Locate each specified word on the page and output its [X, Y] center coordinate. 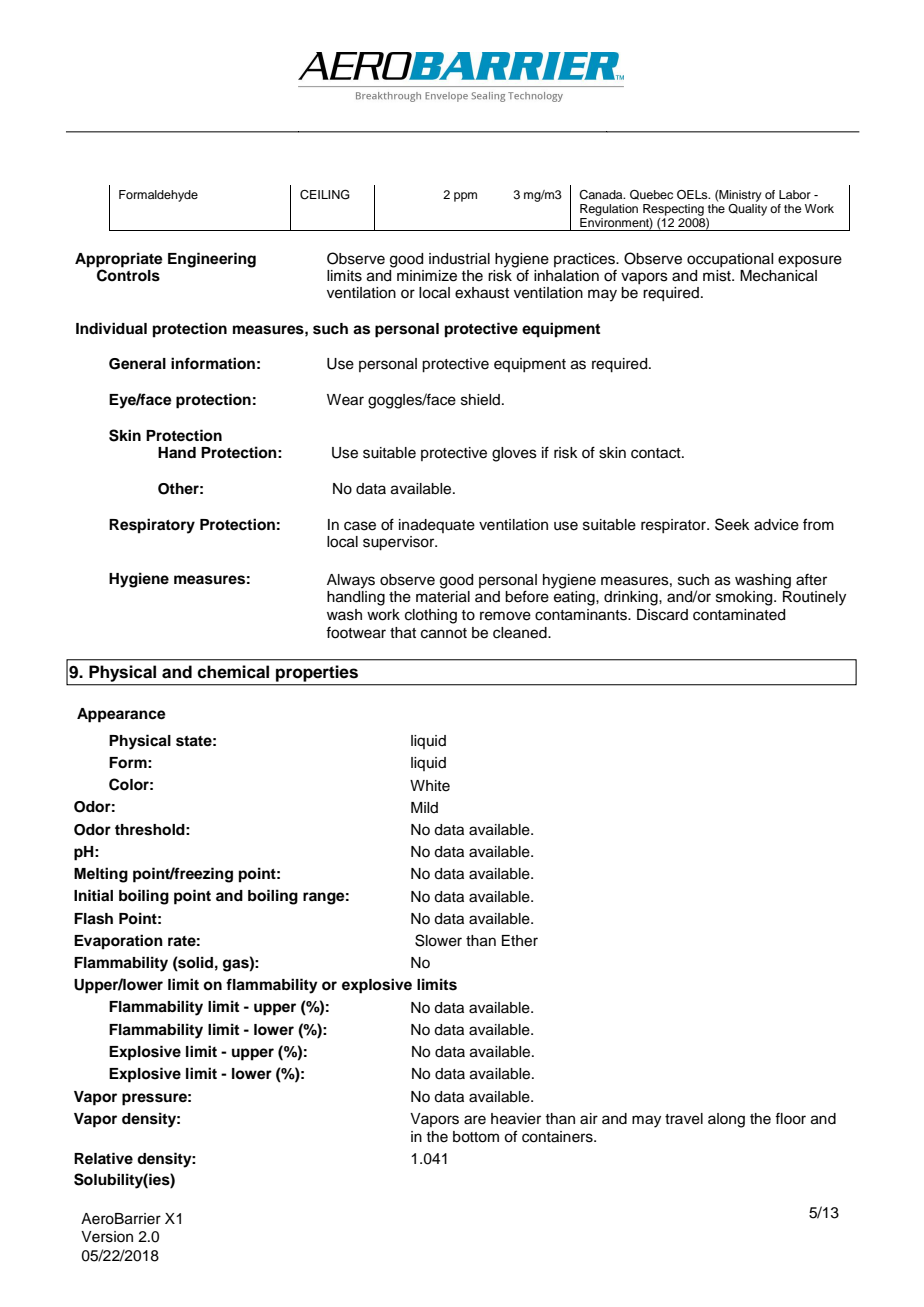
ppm [465, 197]
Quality [747, 210]
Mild [424, 807]
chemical [233, 672]
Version [107, 1237]
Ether [520, 941]
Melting [101, 875]
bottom [476, 1137]
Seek [732, 524]
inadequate [437, 526]
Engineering [212, 260]
